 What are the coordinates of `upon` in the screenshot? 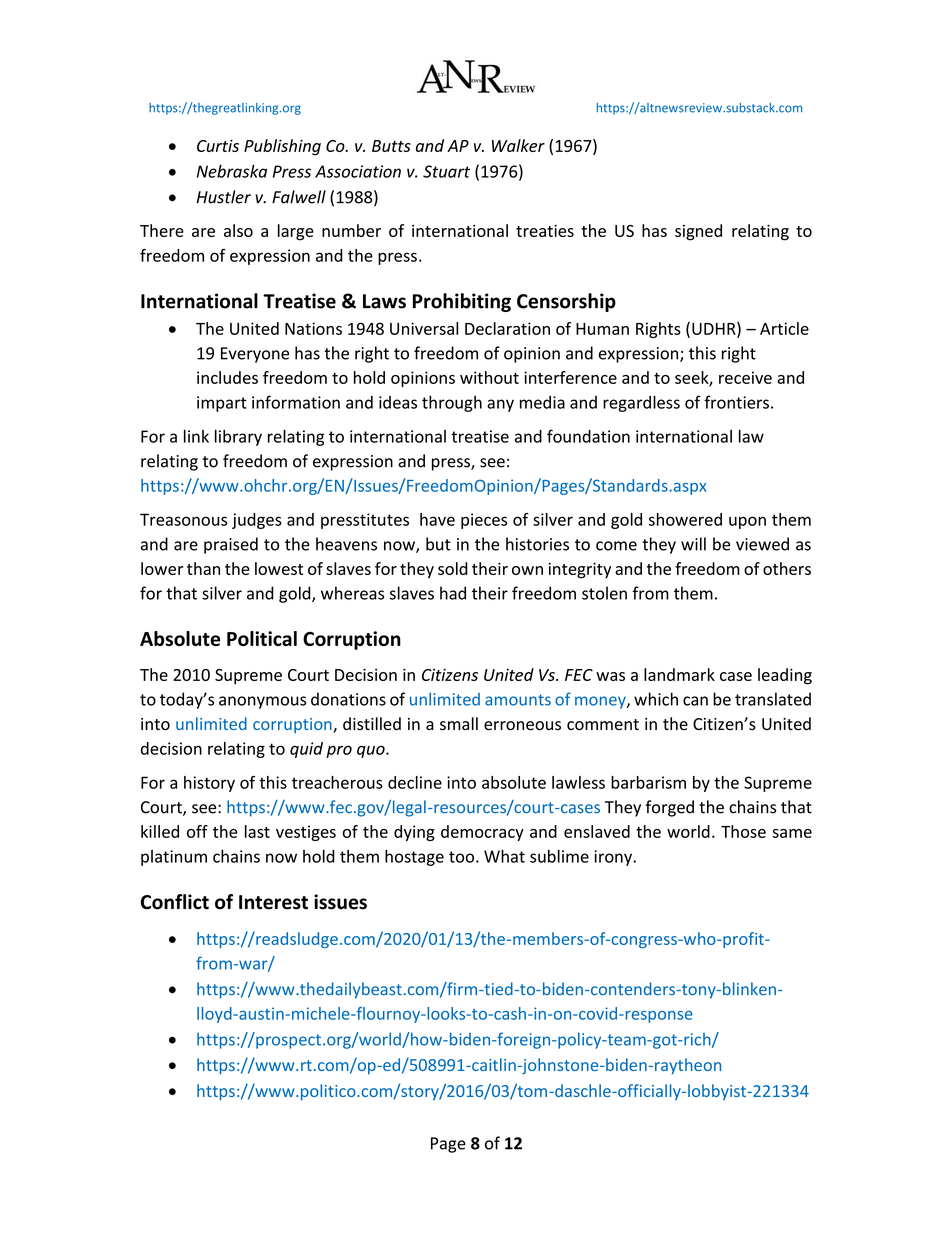 It's located at (747, 522).
